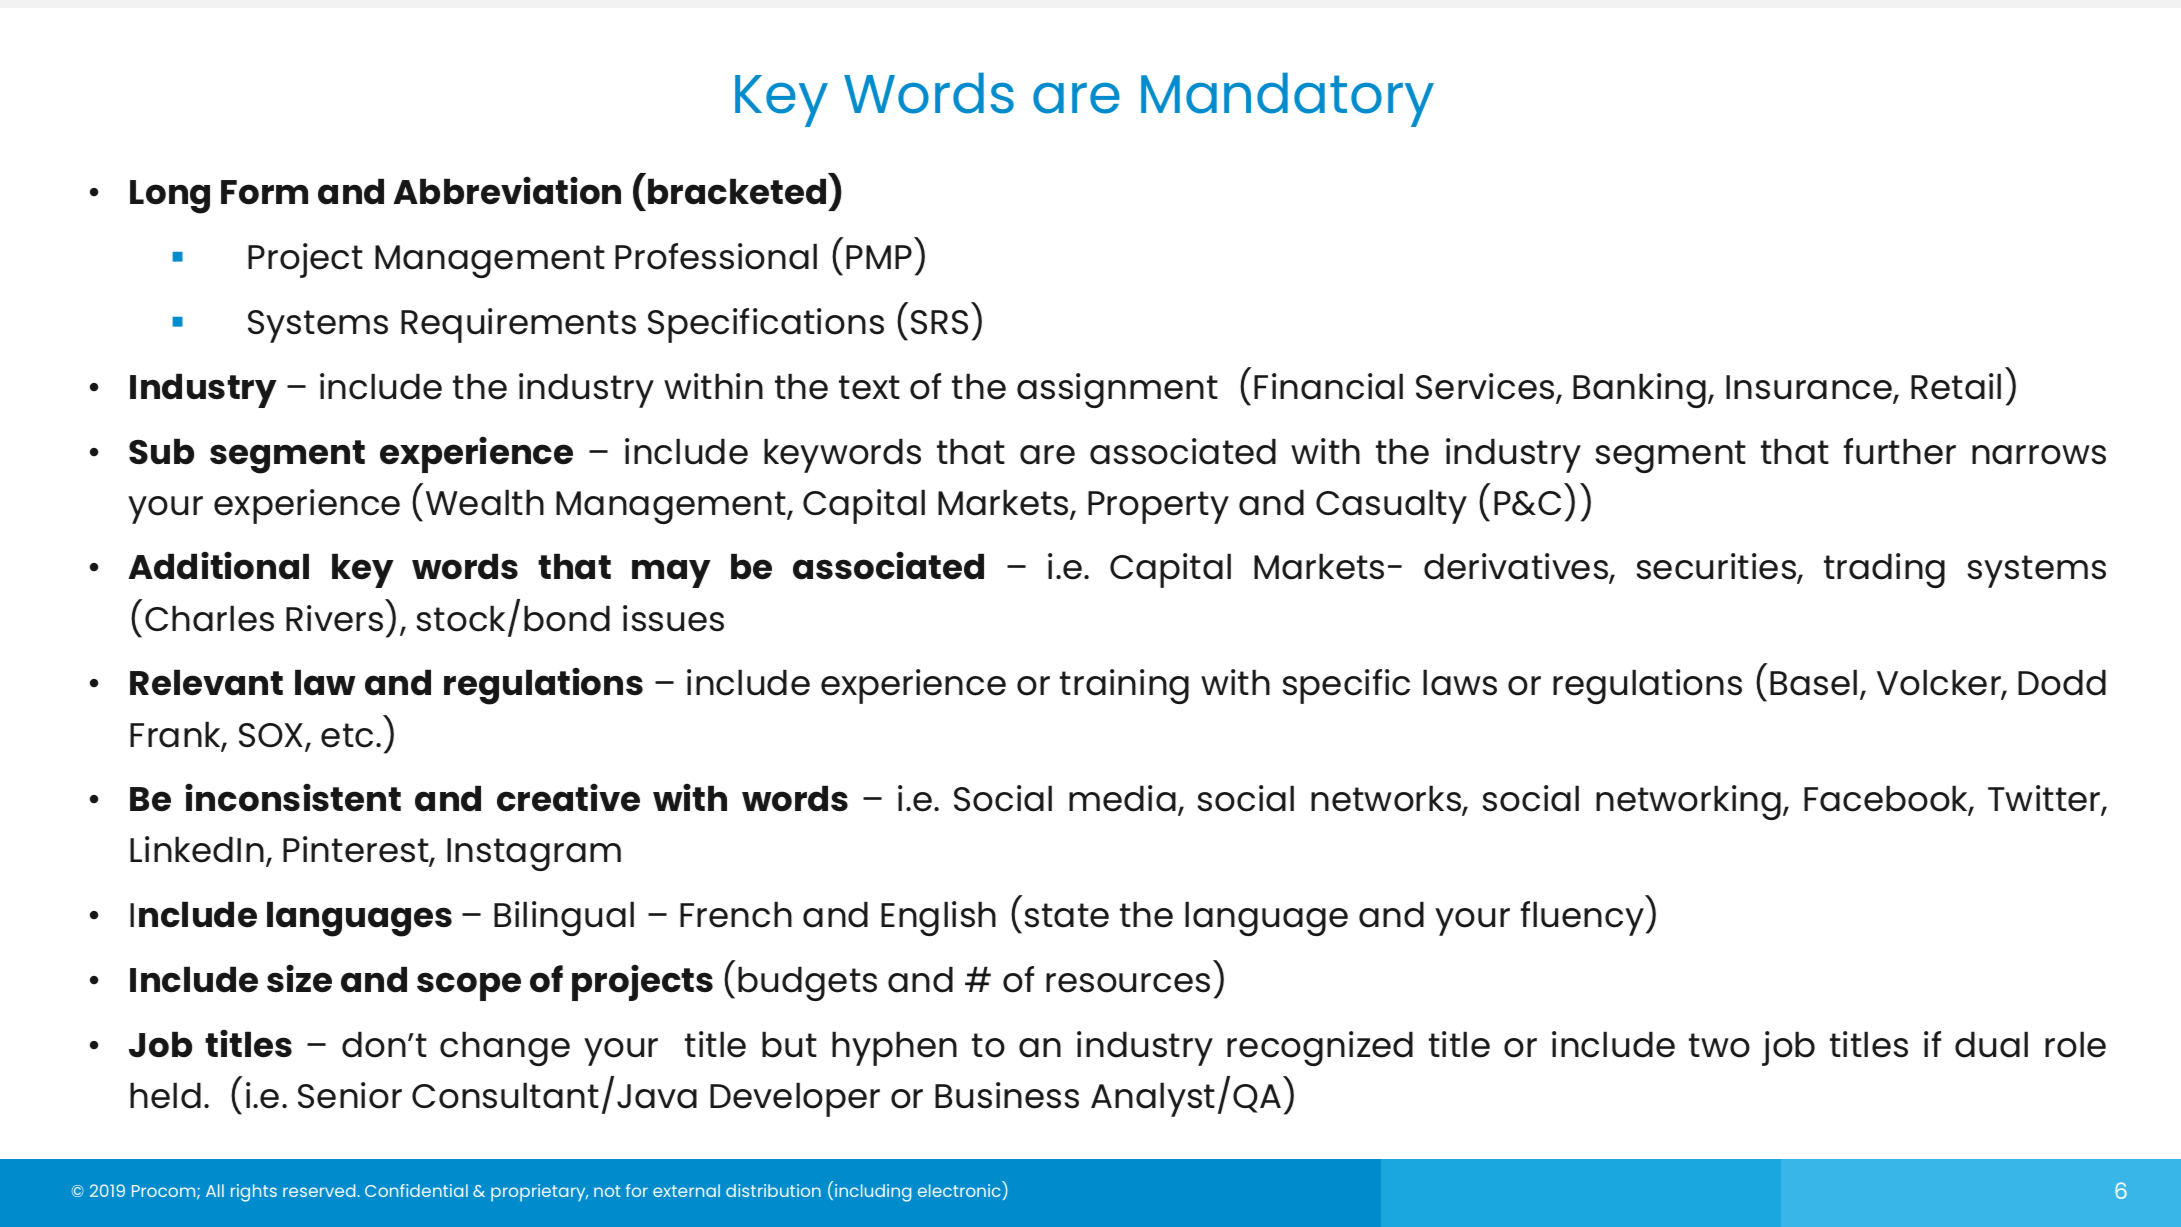 This screenshot has width=2181, height=1227. Describe the element at coordinates (1066, 915) in the screenshot. I see `state` at that location.
